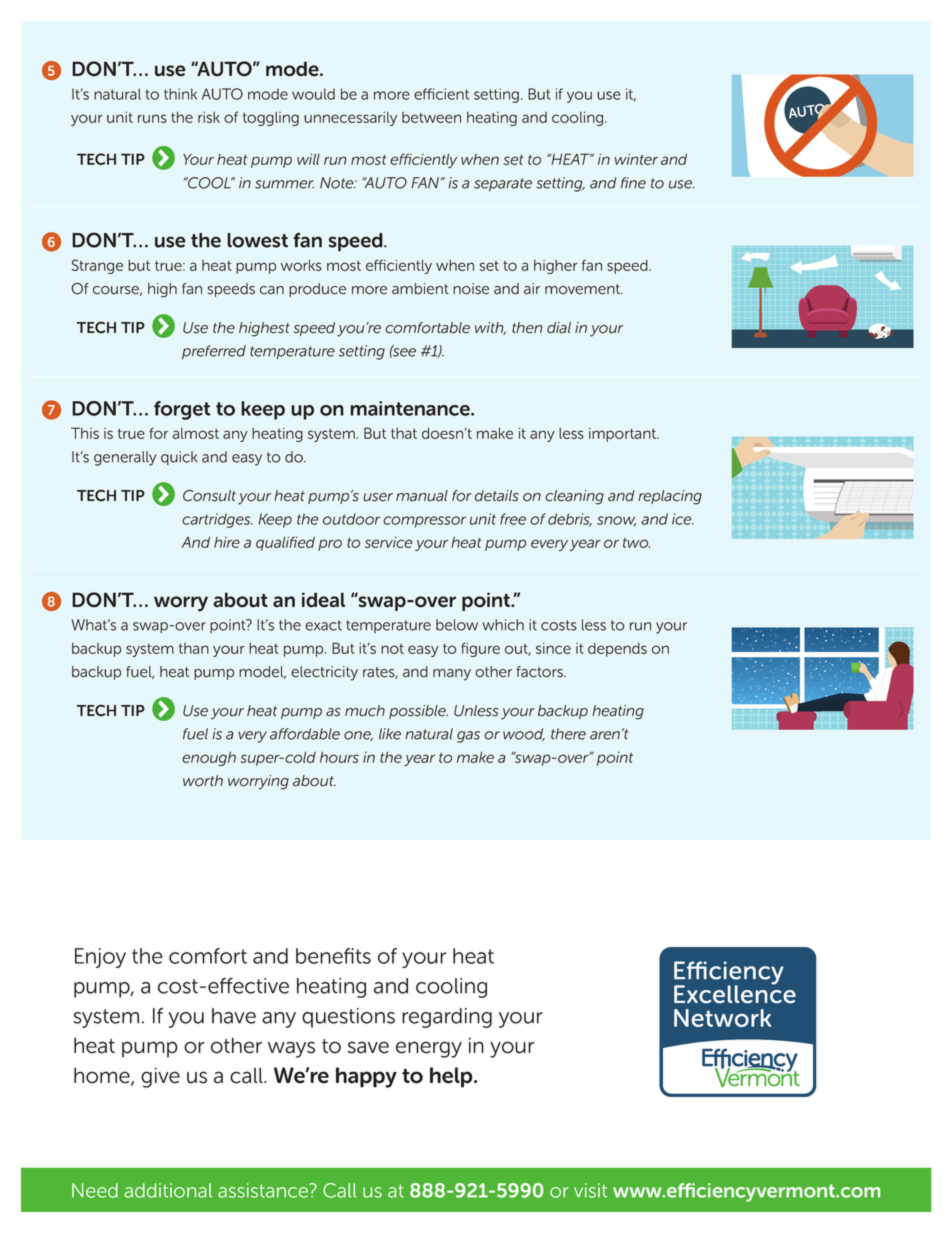 This image has width=952, height=1233. What do you see at coordinates (636, 159) in the image?
I see `winter` at bounding box center [636, 159].
